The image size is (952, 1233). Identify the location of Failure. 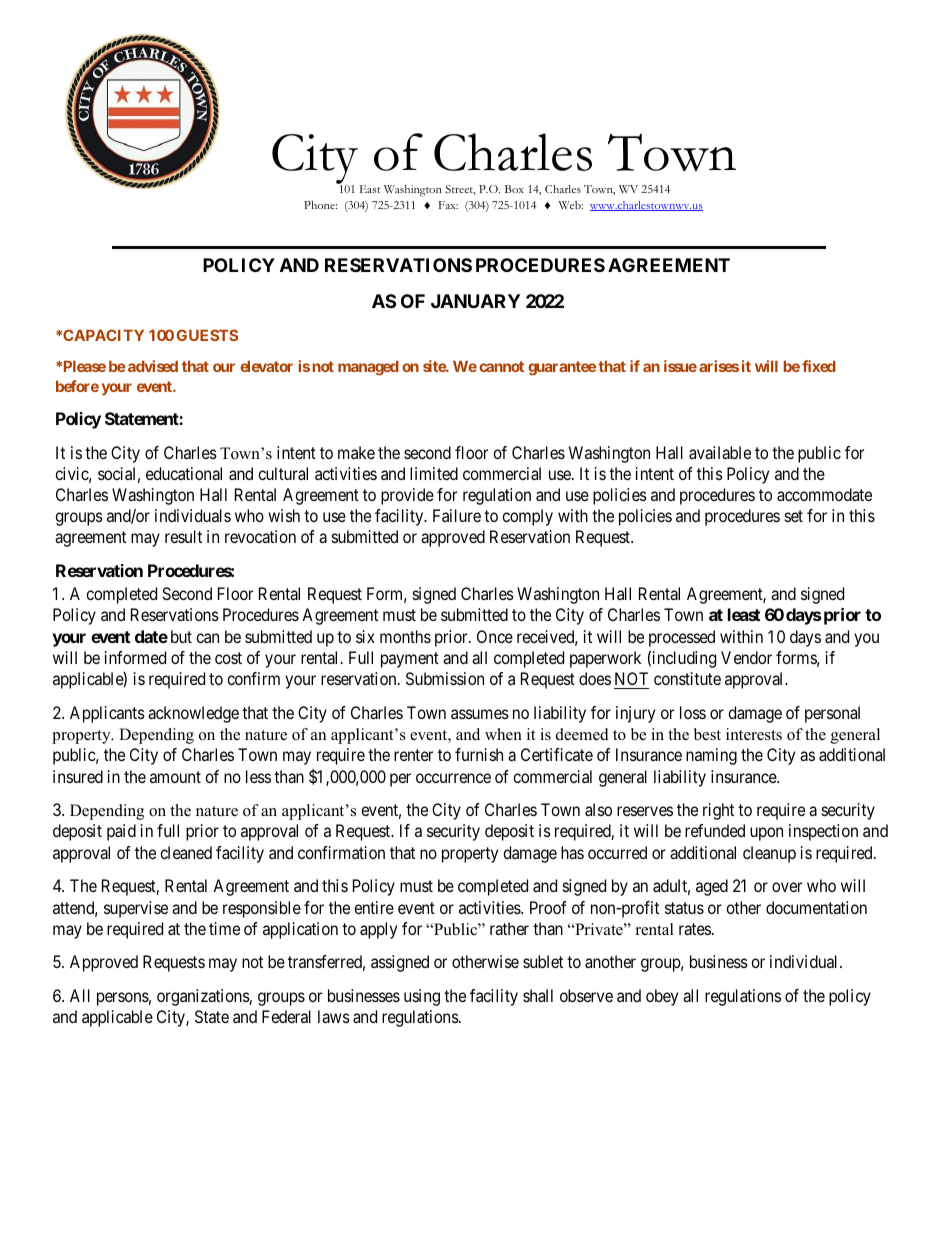
(457, 515).
